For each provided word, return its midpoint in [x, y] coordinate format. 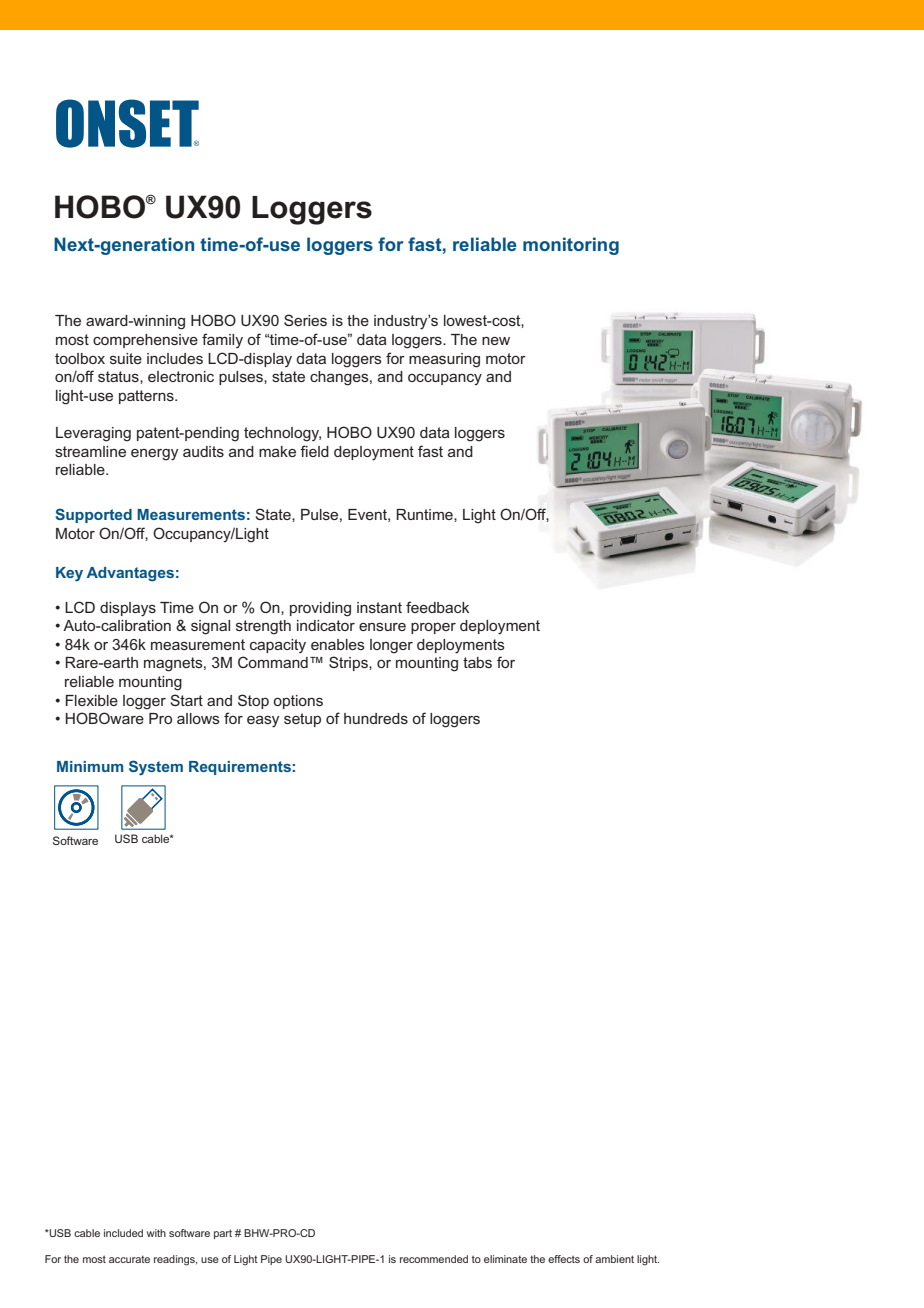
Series [305, 320]
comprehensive [145, 341]
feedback [437, 607]
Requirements [240, 768]
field [314, 451]
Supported [93, 515]
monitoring [571, 246]
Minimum [90, 766]
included [123, 1233]
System [156, 767]
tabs [477, 662]
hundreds [376, 718]
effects [564, 1259]
